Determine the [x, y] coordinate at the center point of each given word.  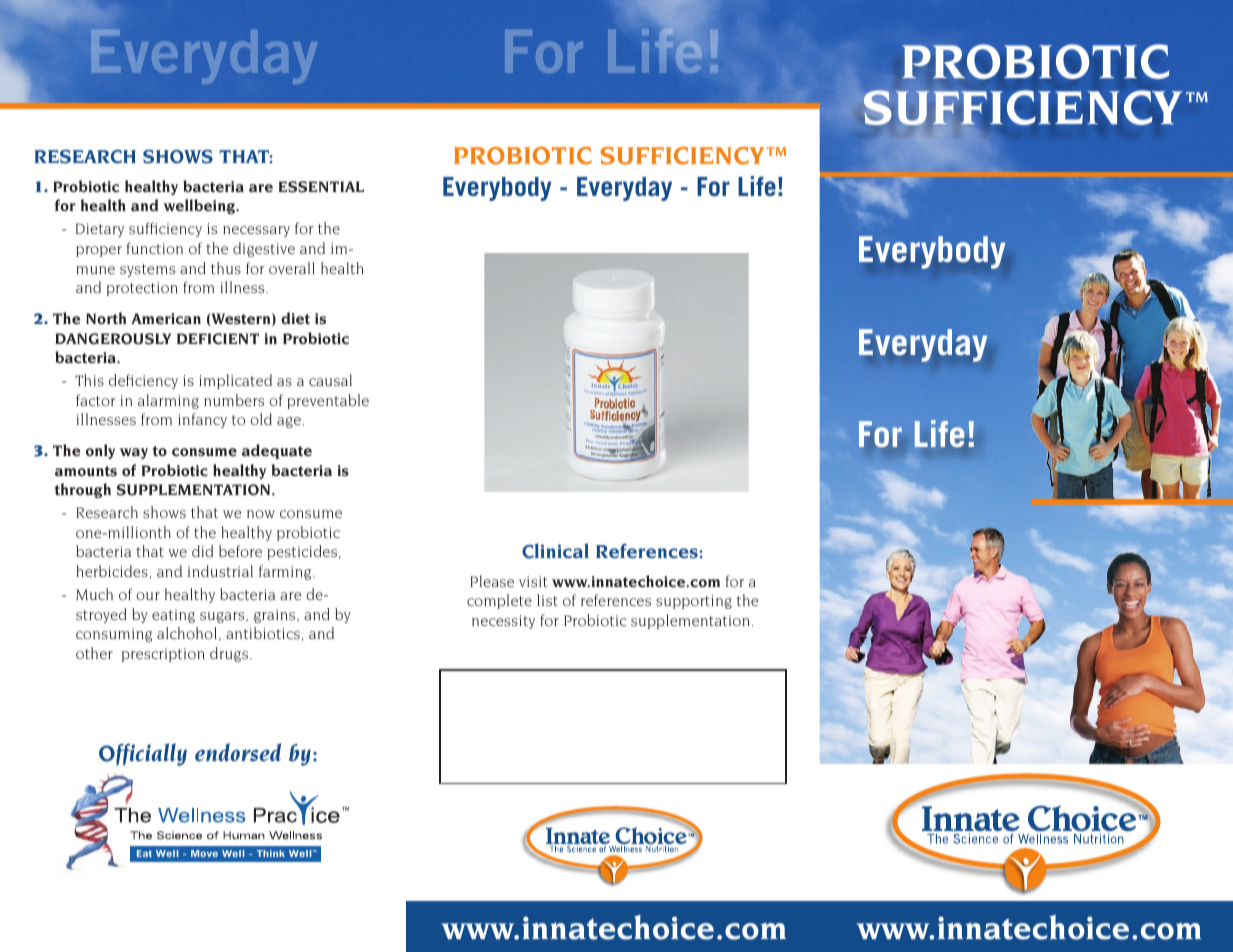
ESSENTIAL [321, 187]
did [202, 551]
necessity [503, 622]
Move [204, 853]
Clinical [555, 551]
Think [271, 853]
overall [292, 268]
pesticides [302, 552]
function [155, 248]
